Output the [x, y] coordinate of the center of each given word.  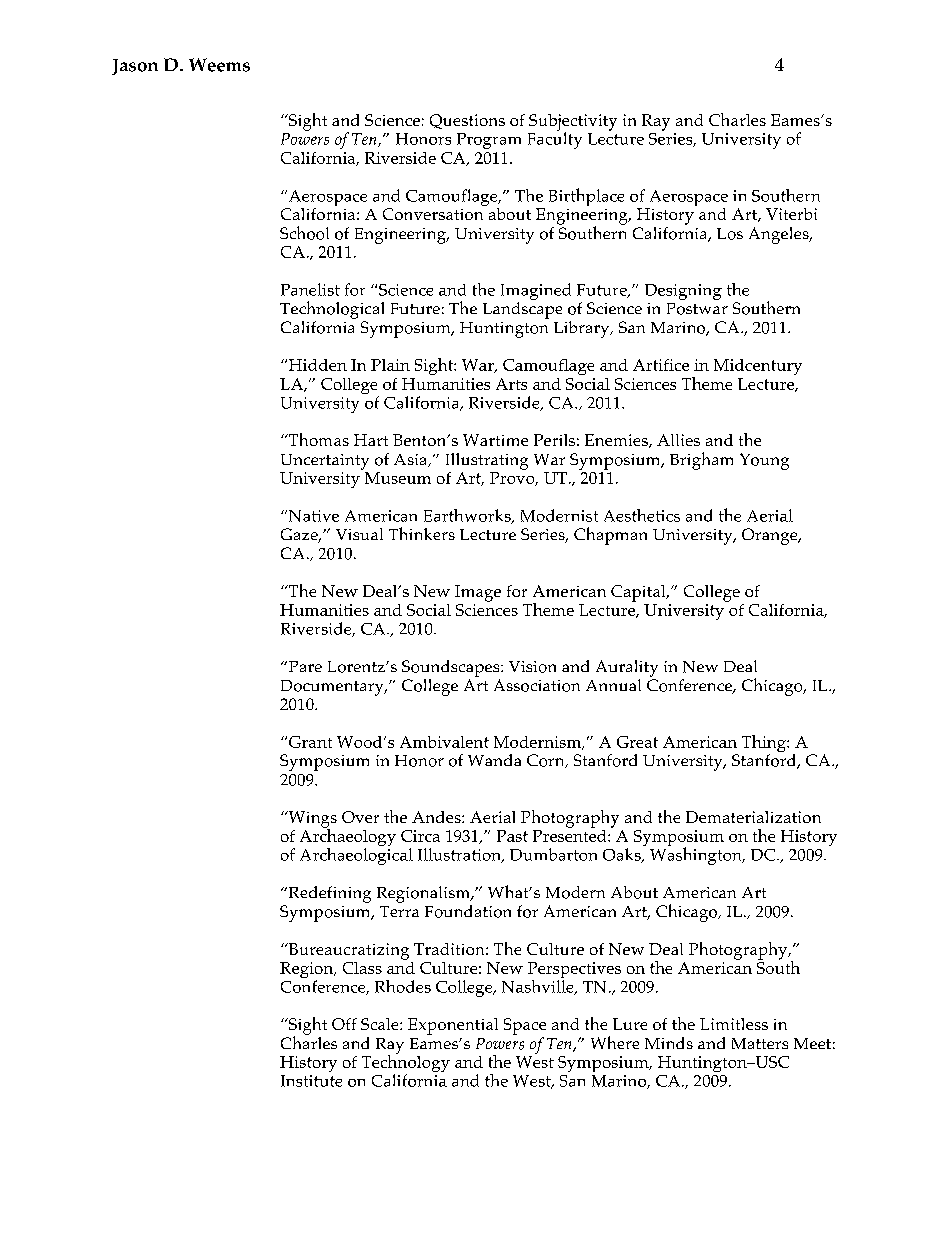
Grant [310, 742]
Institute [311, 1081]
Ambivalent [444, 742]
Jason [135, 67]
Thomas [317, 439]
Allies [678, 440]
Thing [765, 745]
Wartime [495, 440]
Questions [467, 121]
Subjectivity [573, 123]
